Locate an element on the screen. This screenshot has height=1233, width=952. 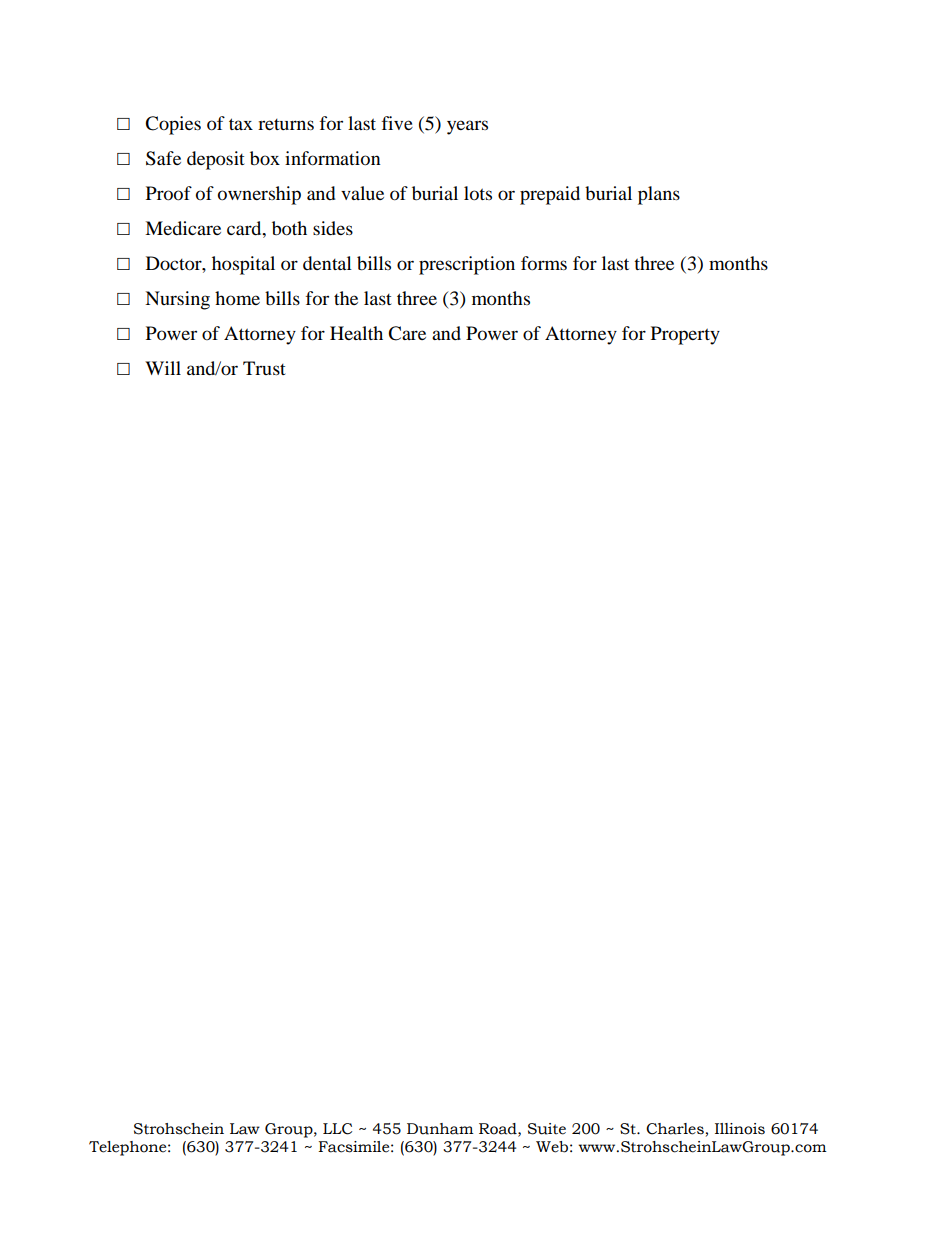
Property is located at coordinates (685, 335).
